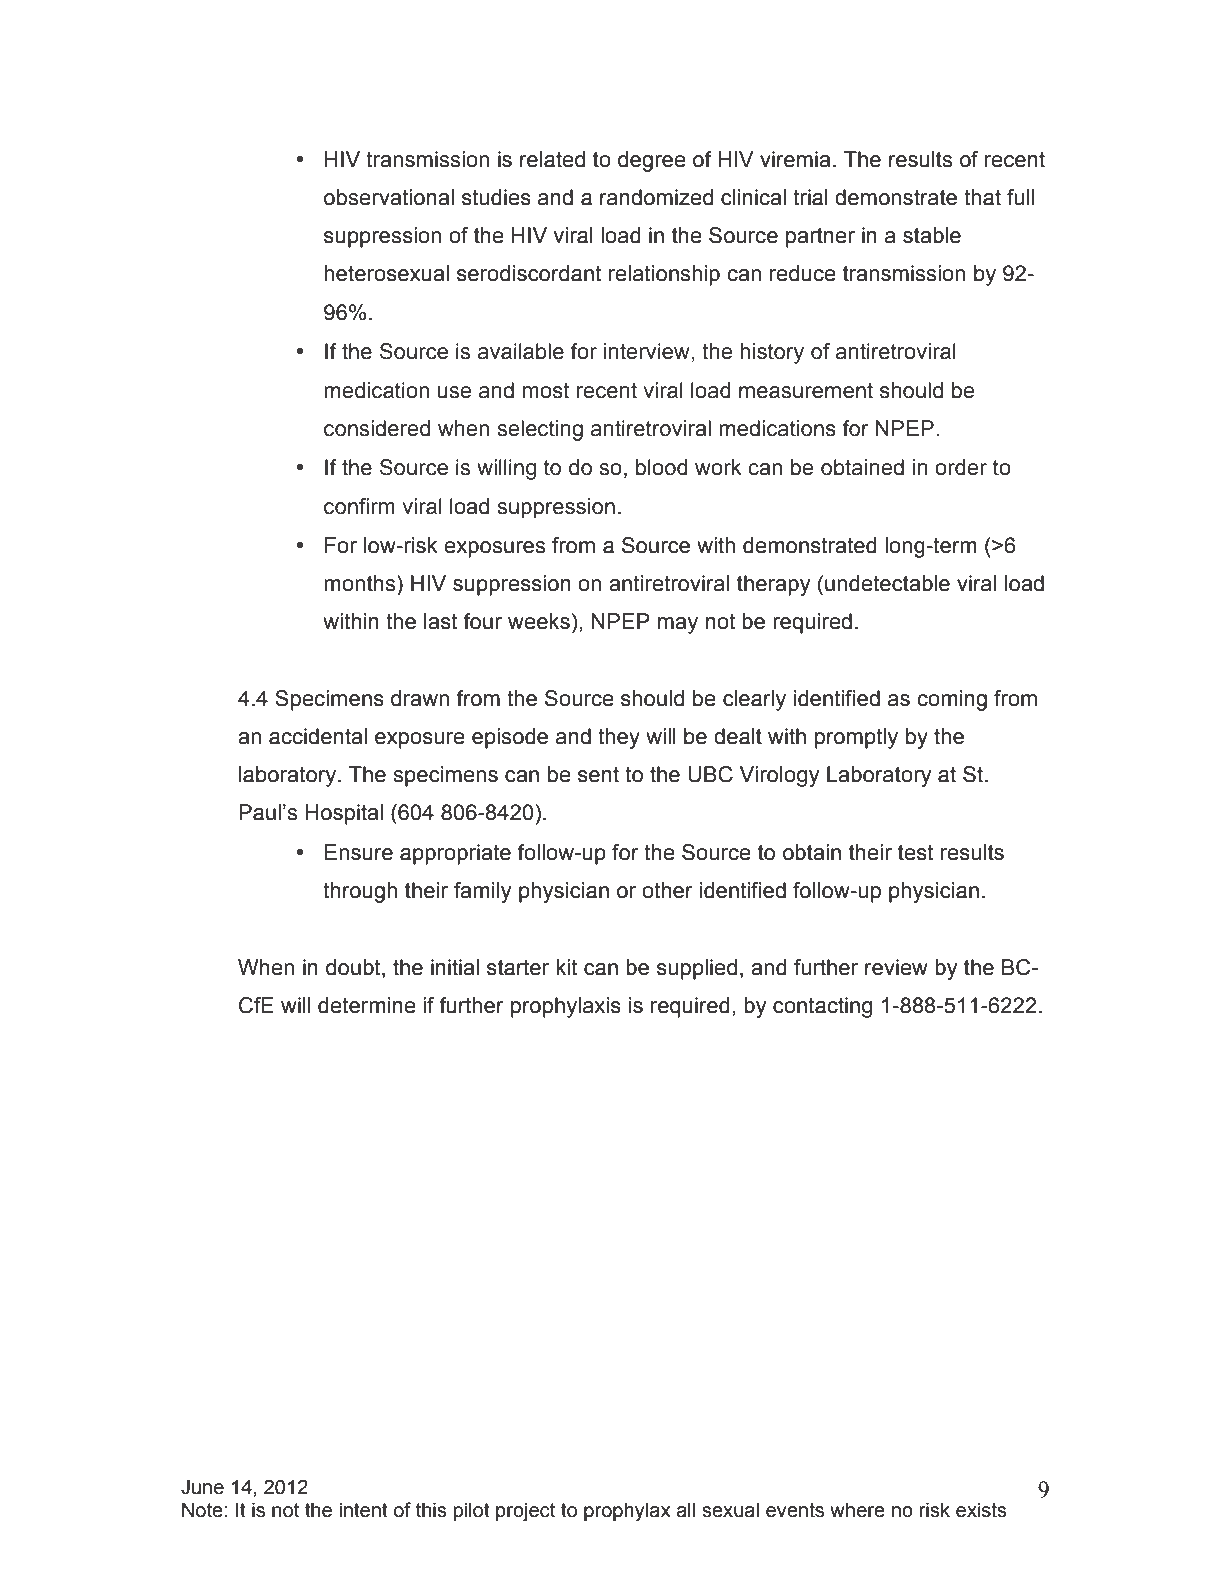 The image size is (1231, 1593). I want to click on doubt, so click(354, 967).
